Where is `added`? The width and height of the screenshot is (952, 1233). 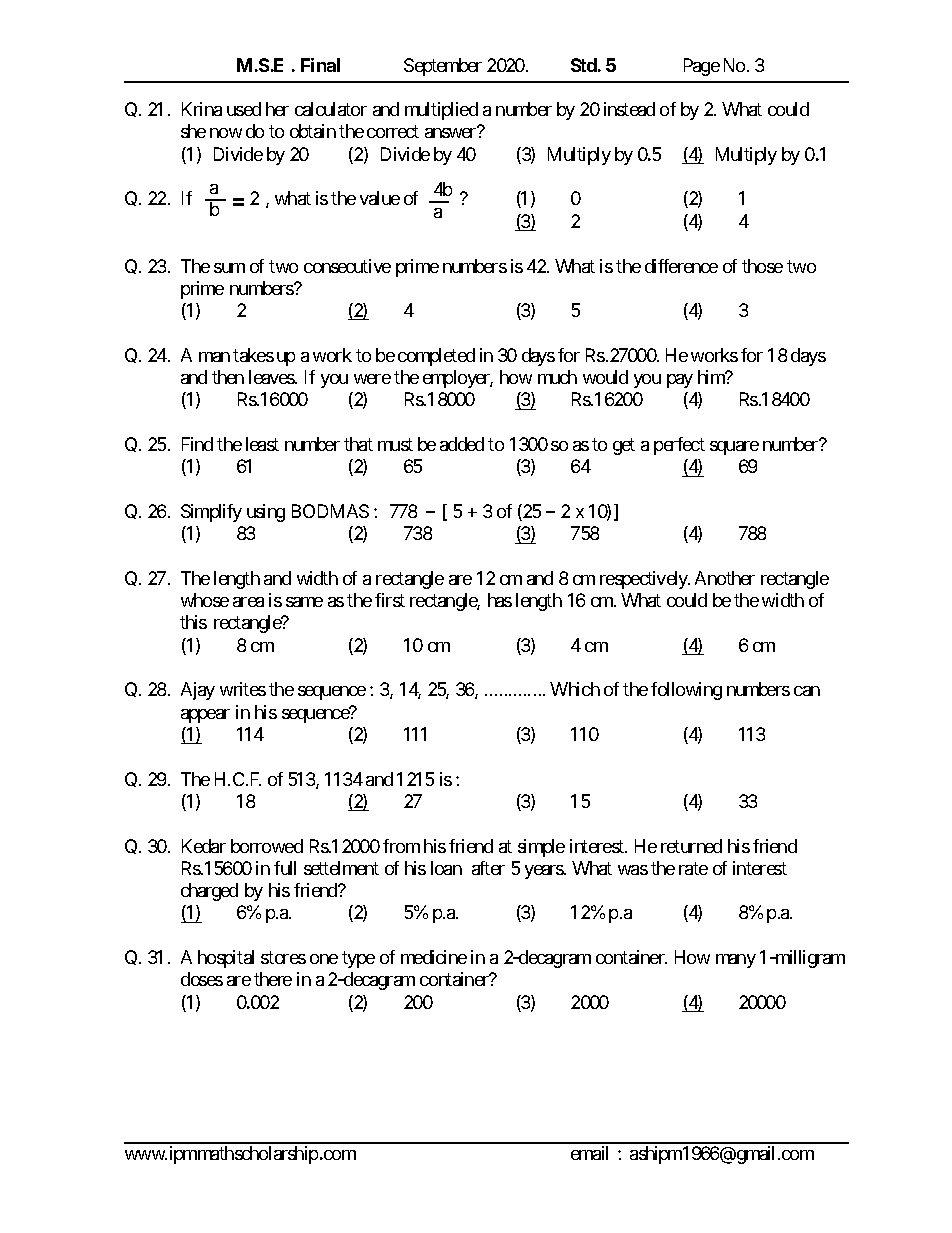 added is located at coordinates (462, 444).
